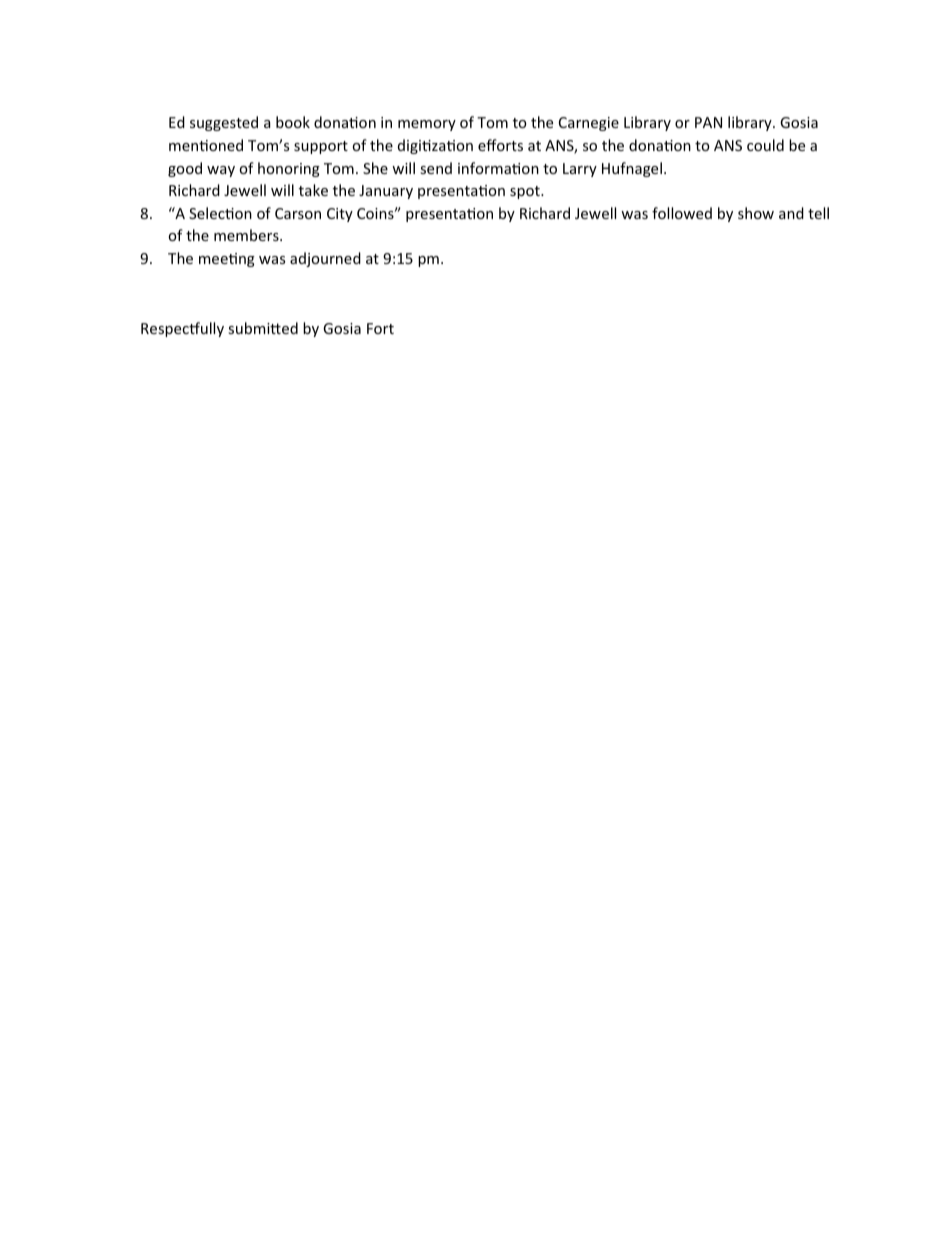  I want to click on members, so click(247, 235).
